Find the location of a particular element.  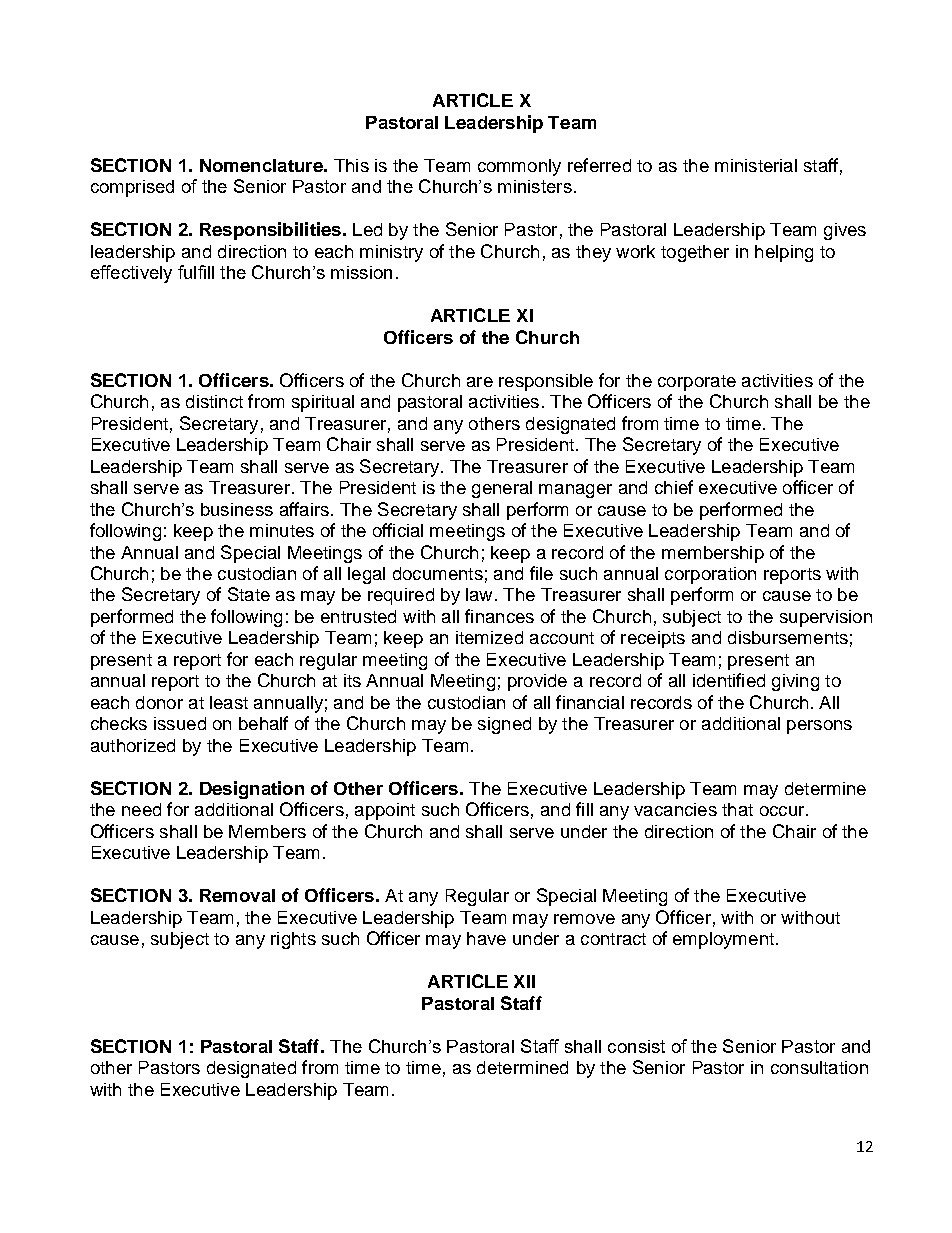

issued is located at coordinates (180, 723).
